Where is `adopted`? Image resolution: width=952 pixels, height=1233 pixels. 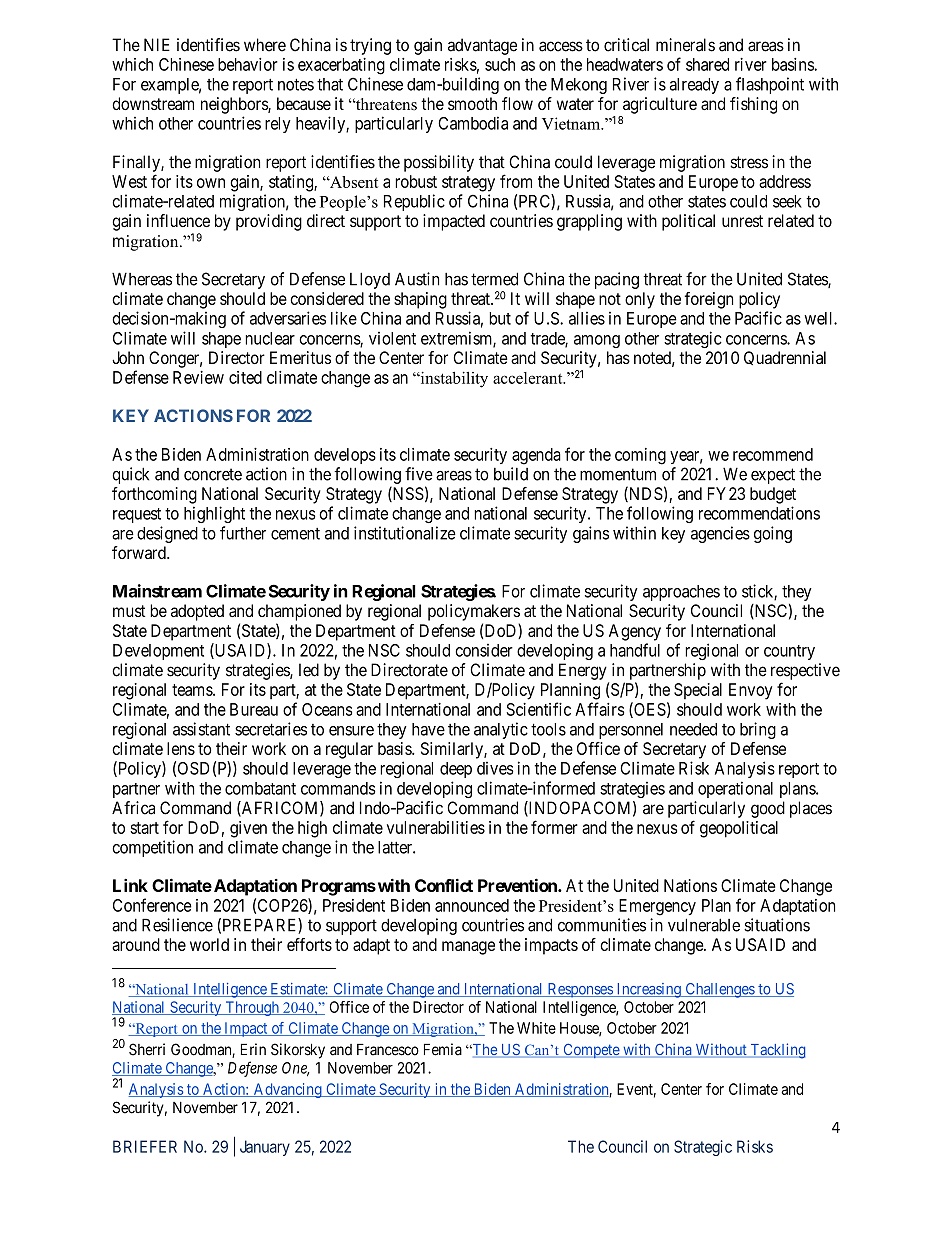
adopted is located at coordinates (197, 612).
